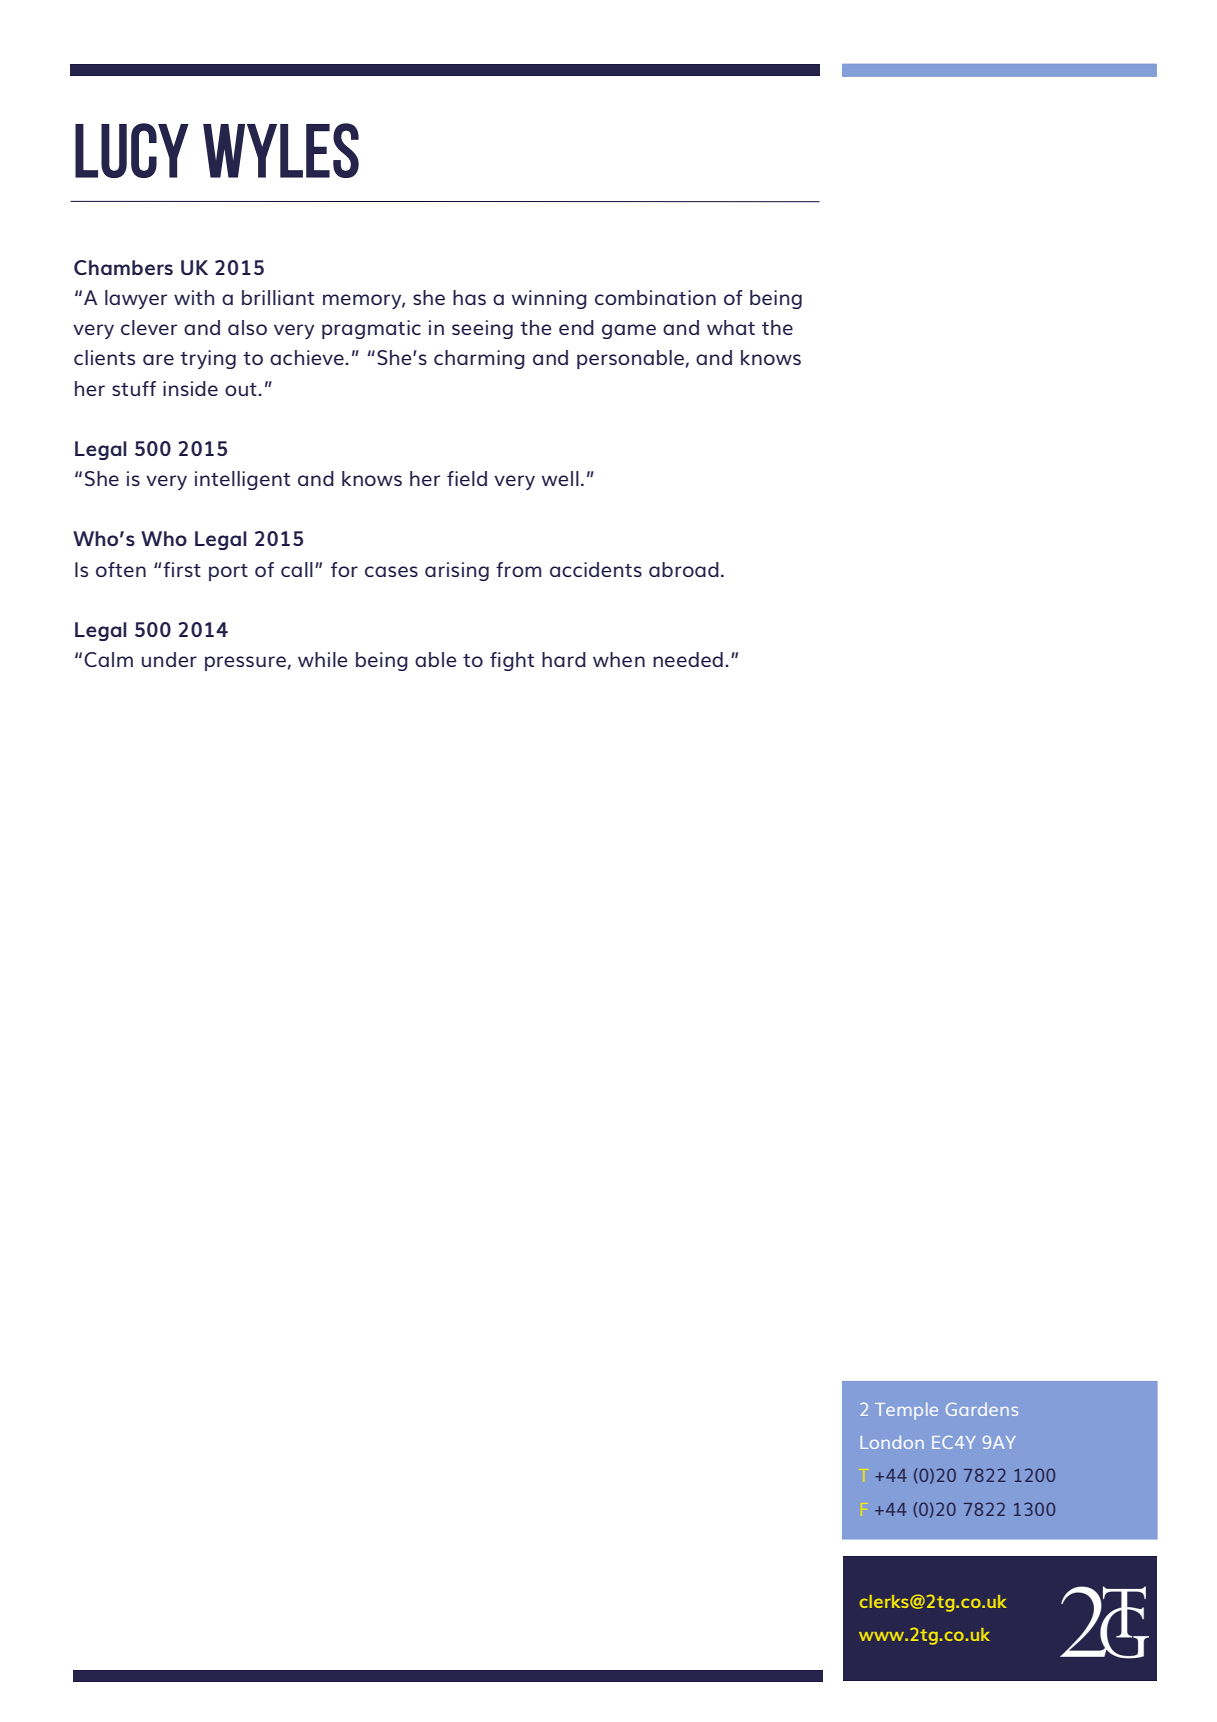 This page has width=1217, height=1722. What do you see at coordinates (512, 661) in the page?
I see `fight` at bounding box center [512, 661].
